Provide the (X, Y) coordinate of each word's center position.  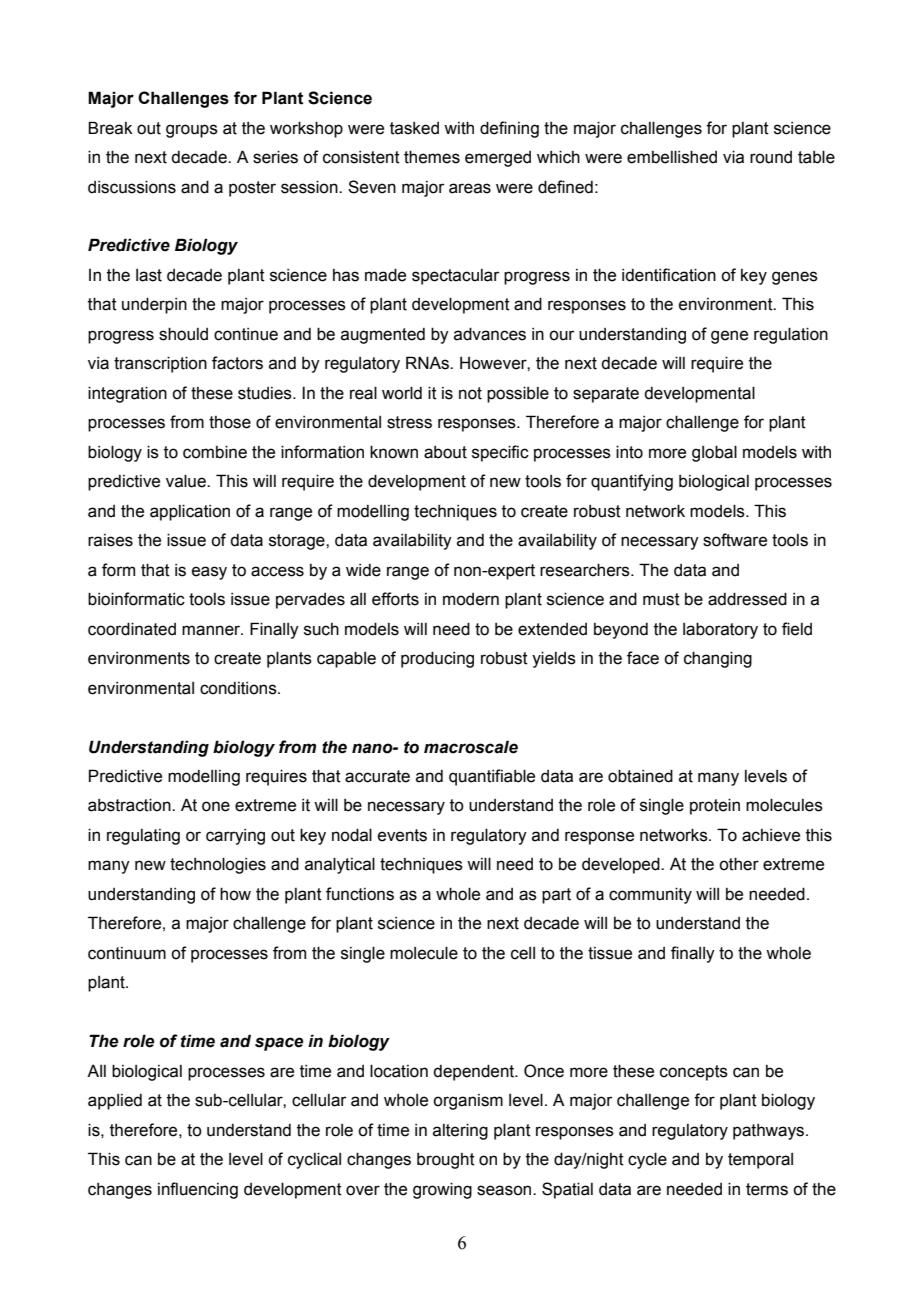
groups (192, 131)
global (714, 453)
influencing (198, 1190)
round (771, 157)
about (445, 452)
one (216, 806)
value (187, 481)
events (402, 835)
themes (432, 157)
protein (715, 806)
